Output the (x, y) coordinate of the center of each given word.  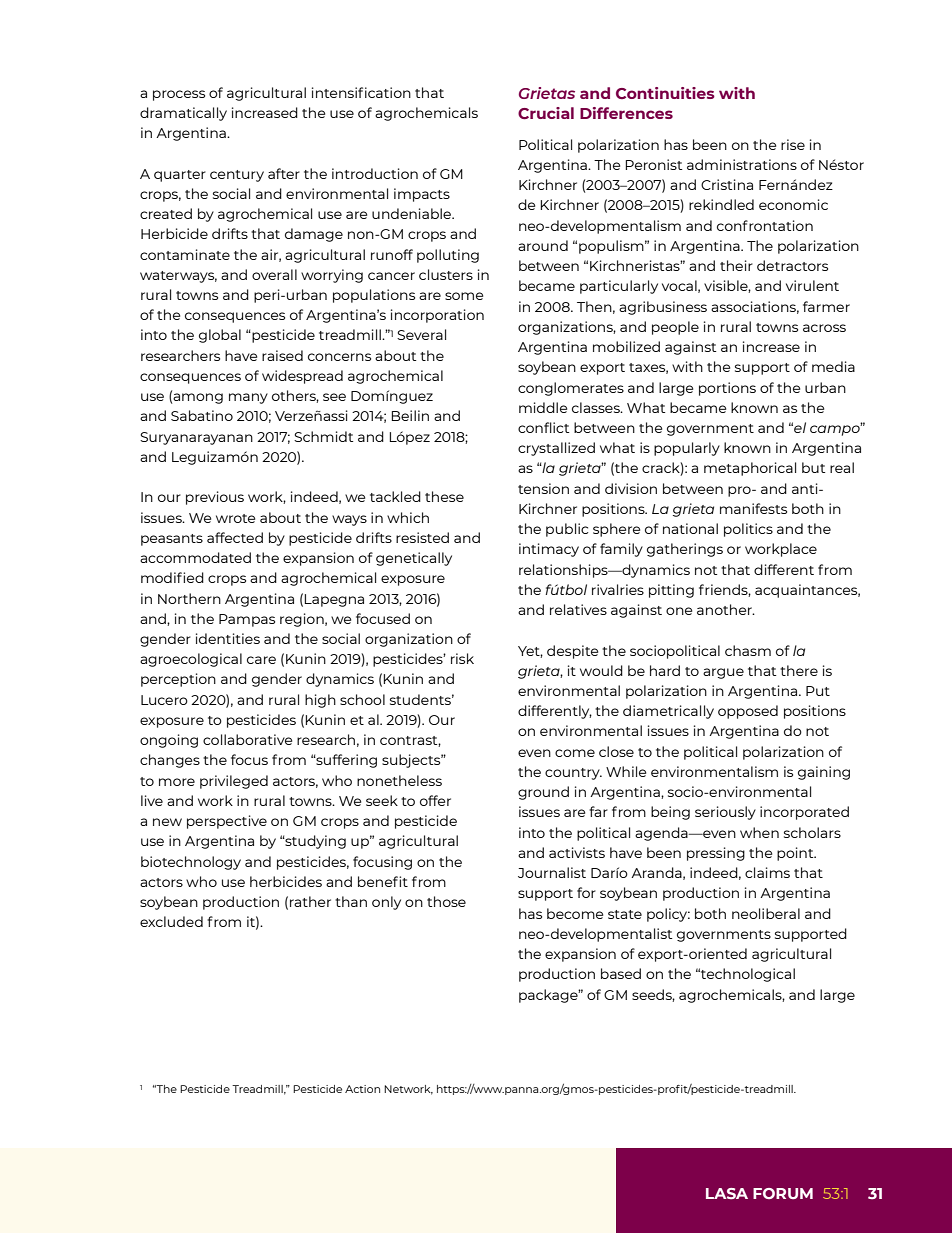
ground (543, 793)
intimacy (549, 550)
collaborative (247, 739)
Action (362, 1089)
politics (748, 530)
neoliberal (766, 913)
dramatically (183, 114)
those (446, 901)
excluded (171, 921)
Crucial (546, 113)
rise (793, 144)
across (824, 328)
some (464, 296)
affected (235, 537)
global (220, 336)
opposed (748, 712)
